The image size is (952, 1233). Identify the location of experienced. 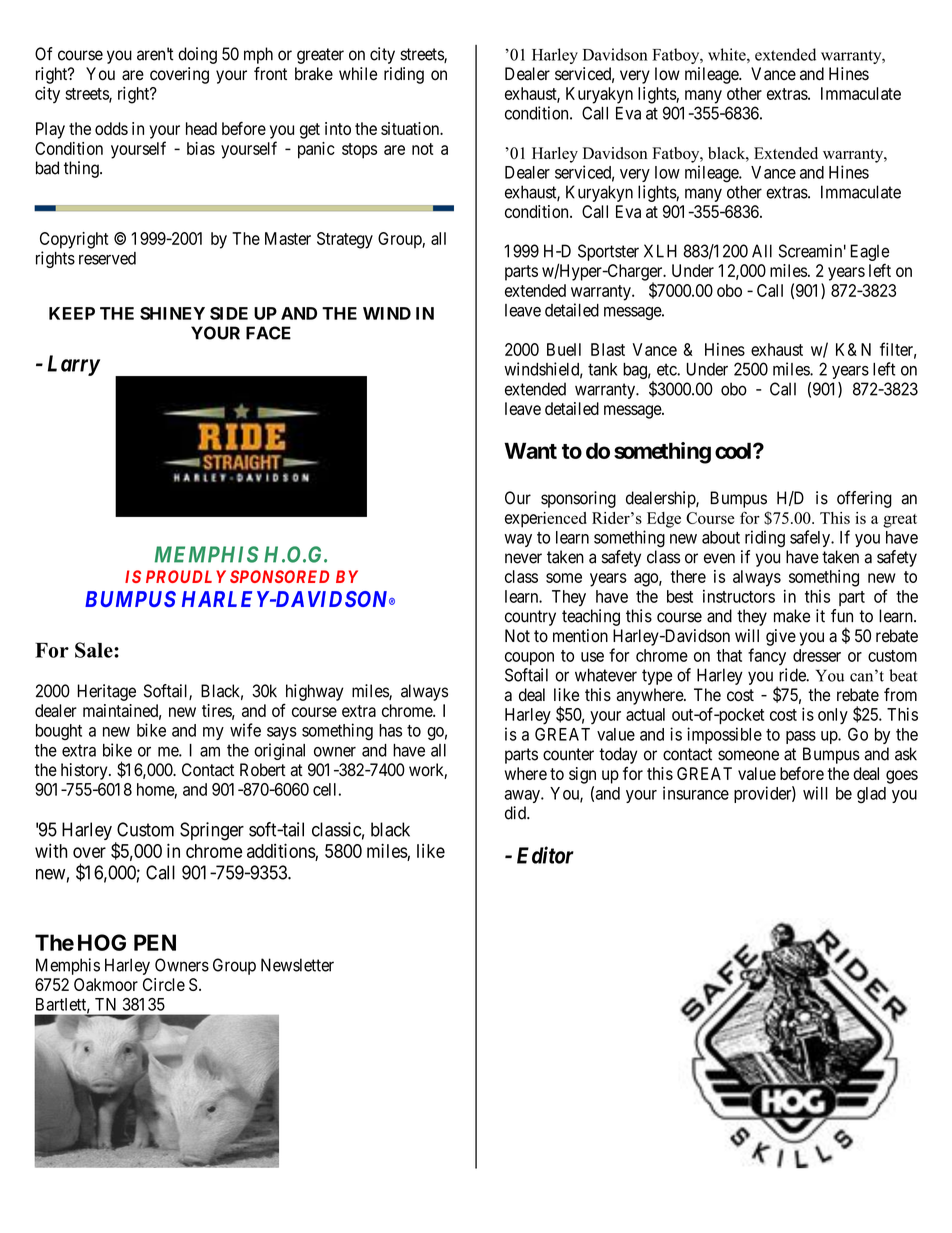
(546, 520).
